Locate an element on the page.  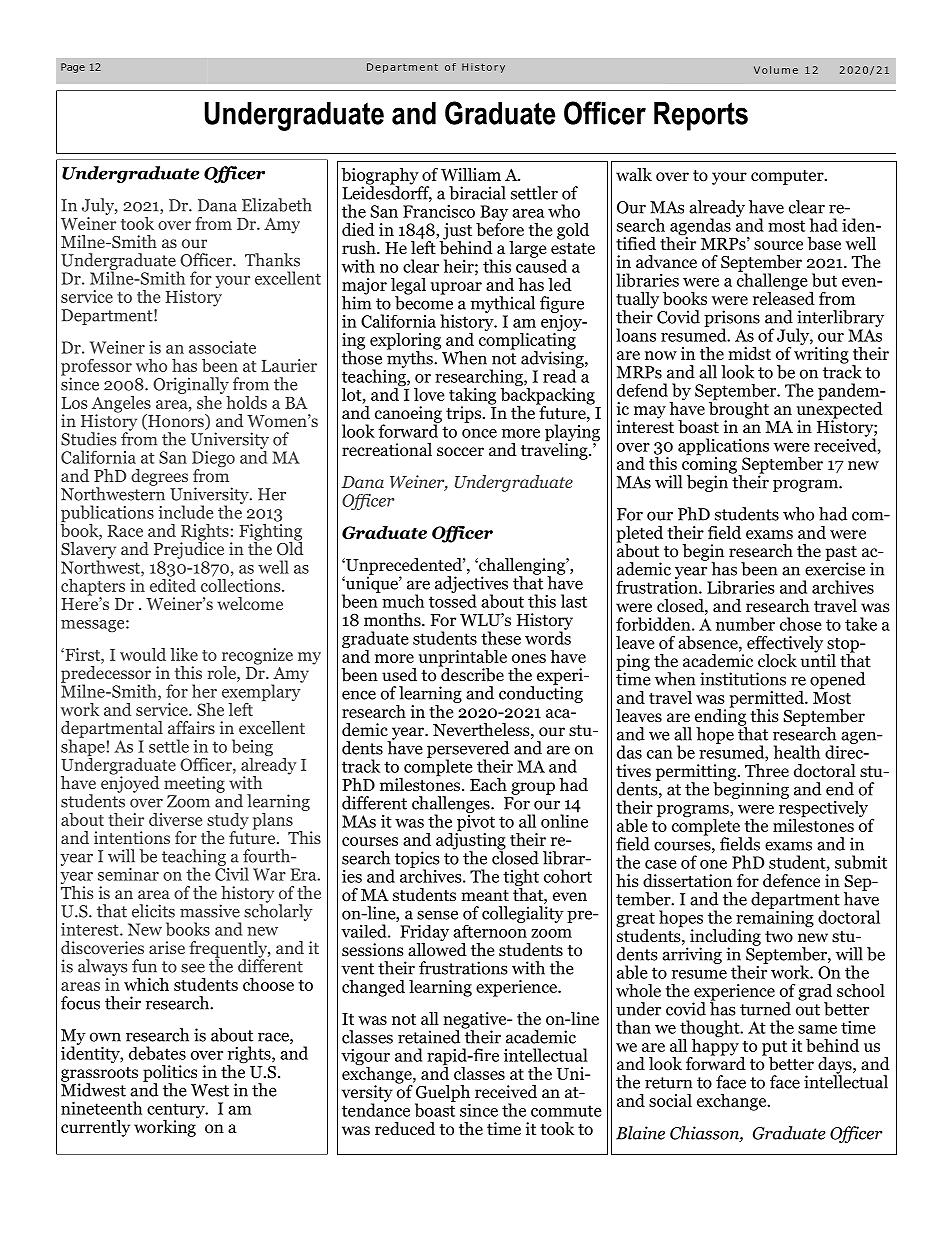
Guelph is located at coordinates (442, 1094).
